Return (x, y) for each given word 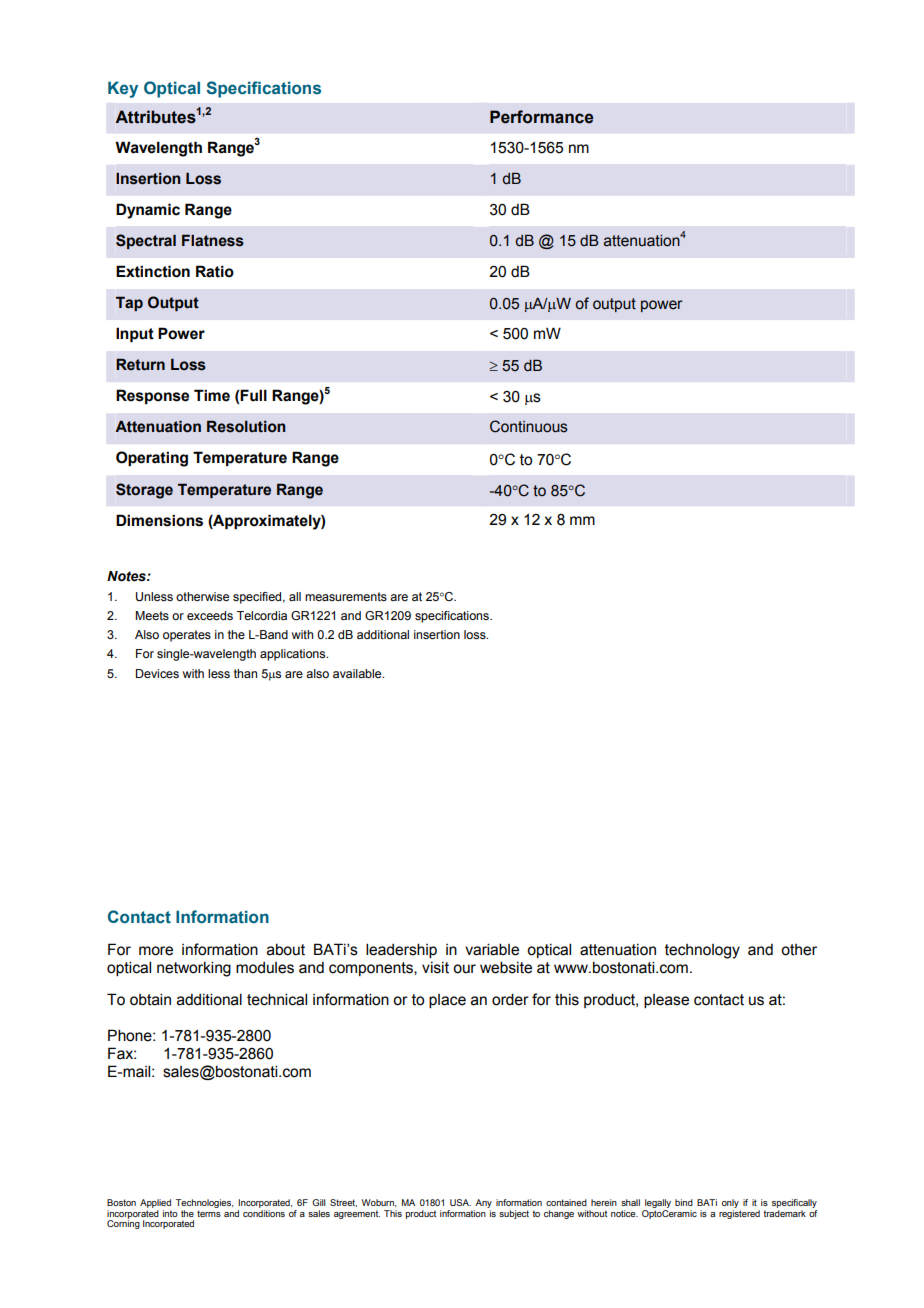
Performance (541, 117)
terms (209, 1213)
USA (460, 1202)
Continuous (529, 426)
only (730, 1203)
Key (123, 89)
